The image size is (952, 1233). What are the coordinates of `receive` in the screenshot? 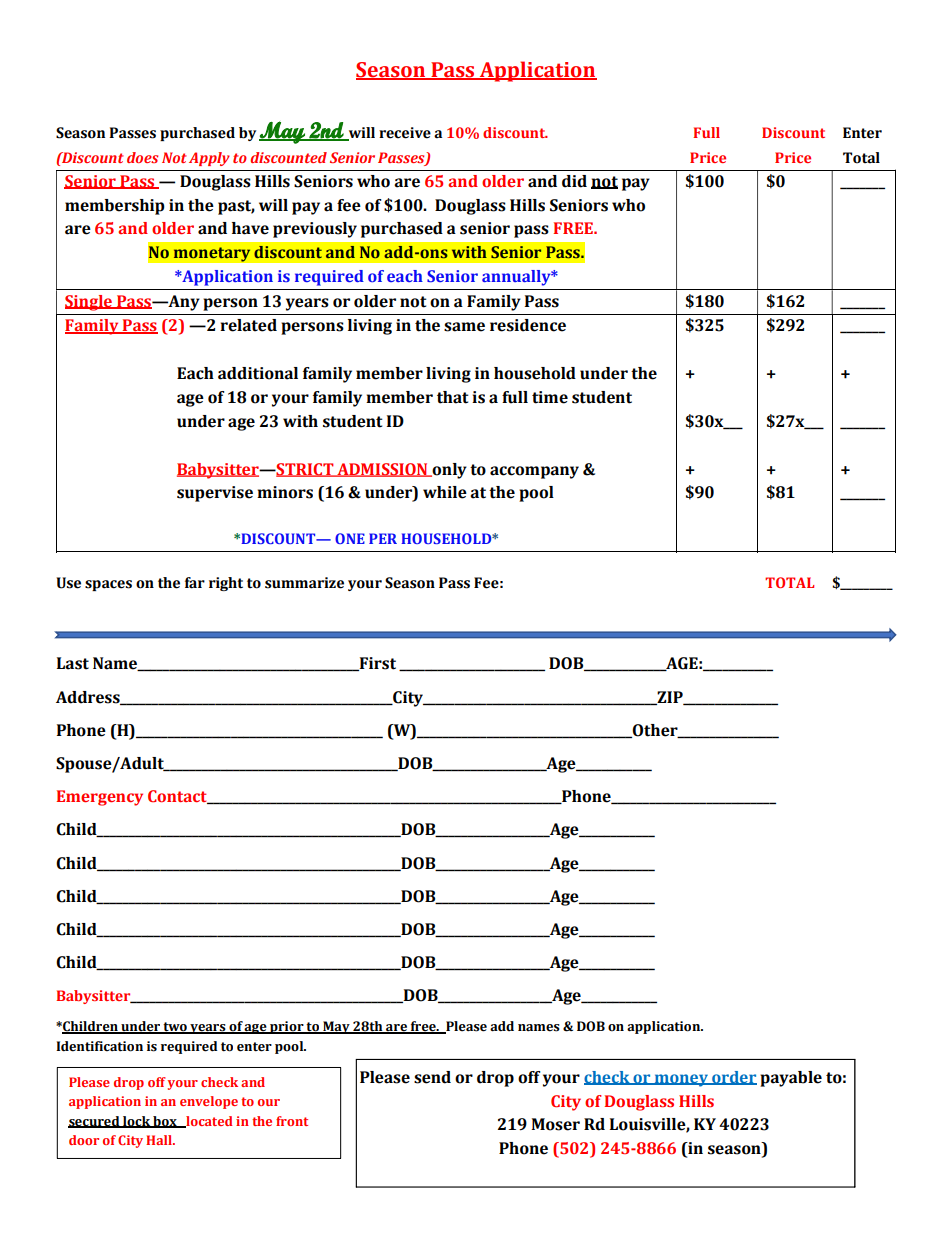 It's located at (405, 133).
